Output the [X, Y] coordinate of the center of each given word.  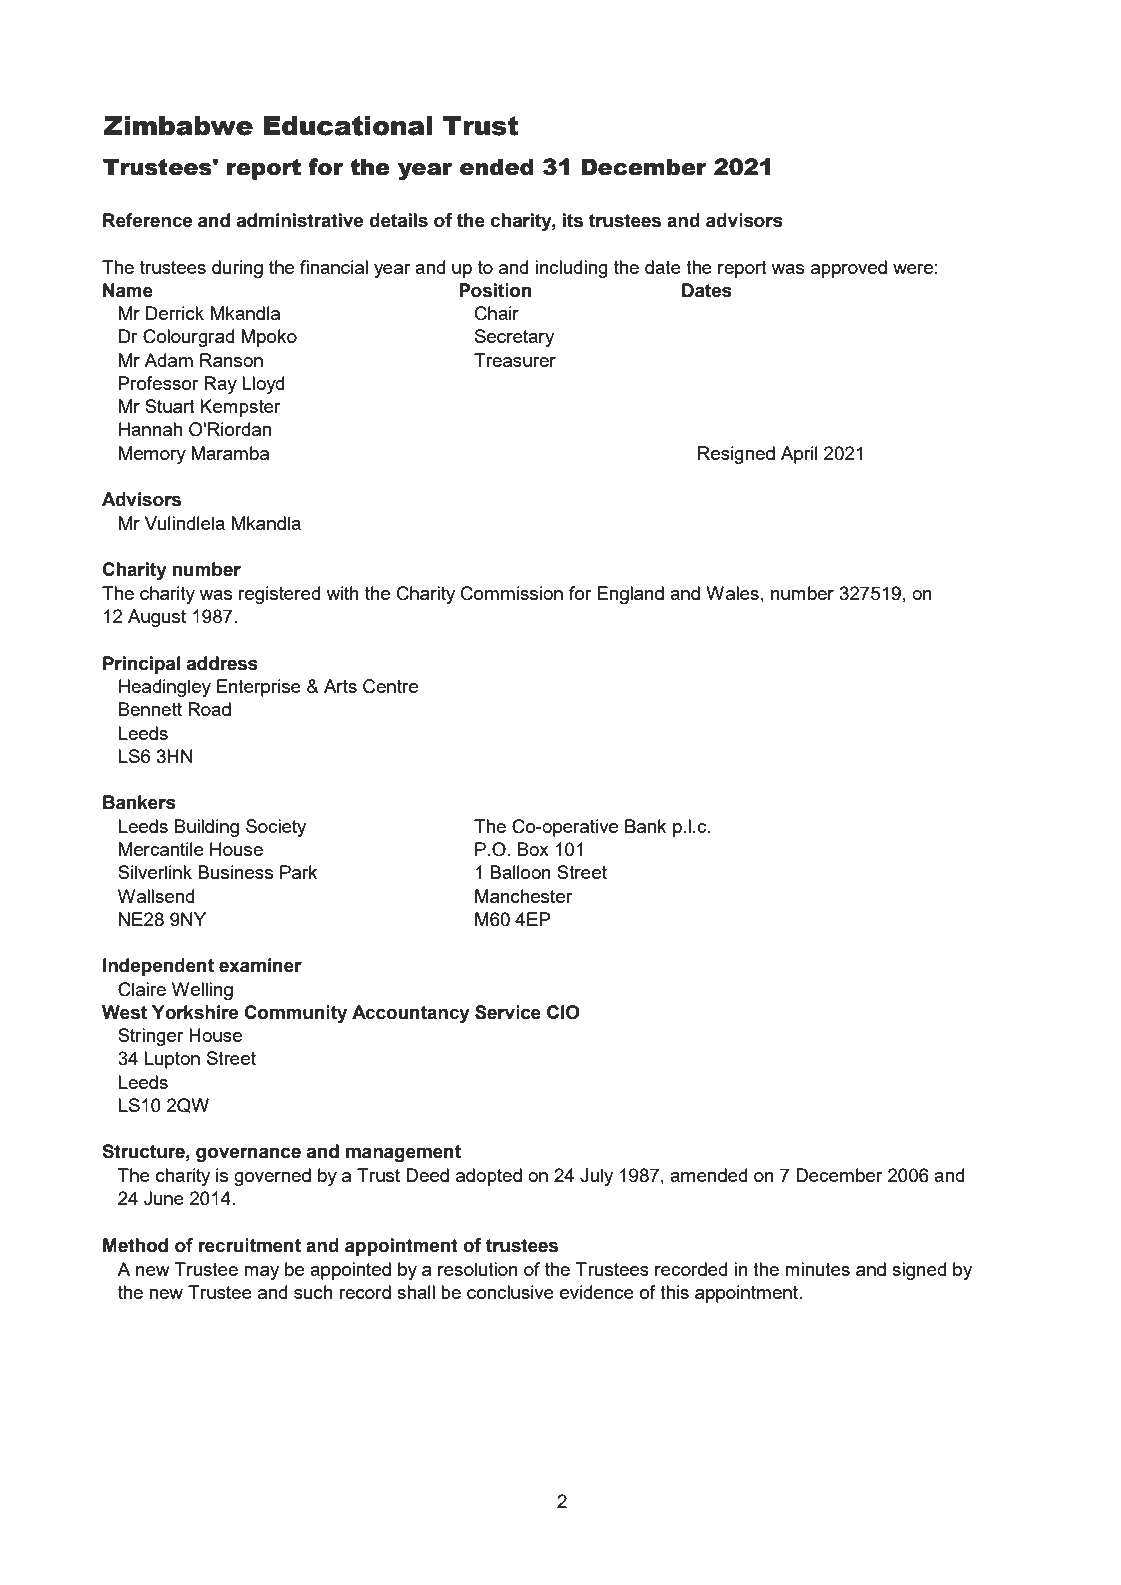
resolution [478, 1269]
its [573, 220]
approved [849, 269]
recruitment [249, 1245]
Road [209, 709]
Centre [390, 686]
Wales [732, 593]
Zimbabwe [178, 126]
